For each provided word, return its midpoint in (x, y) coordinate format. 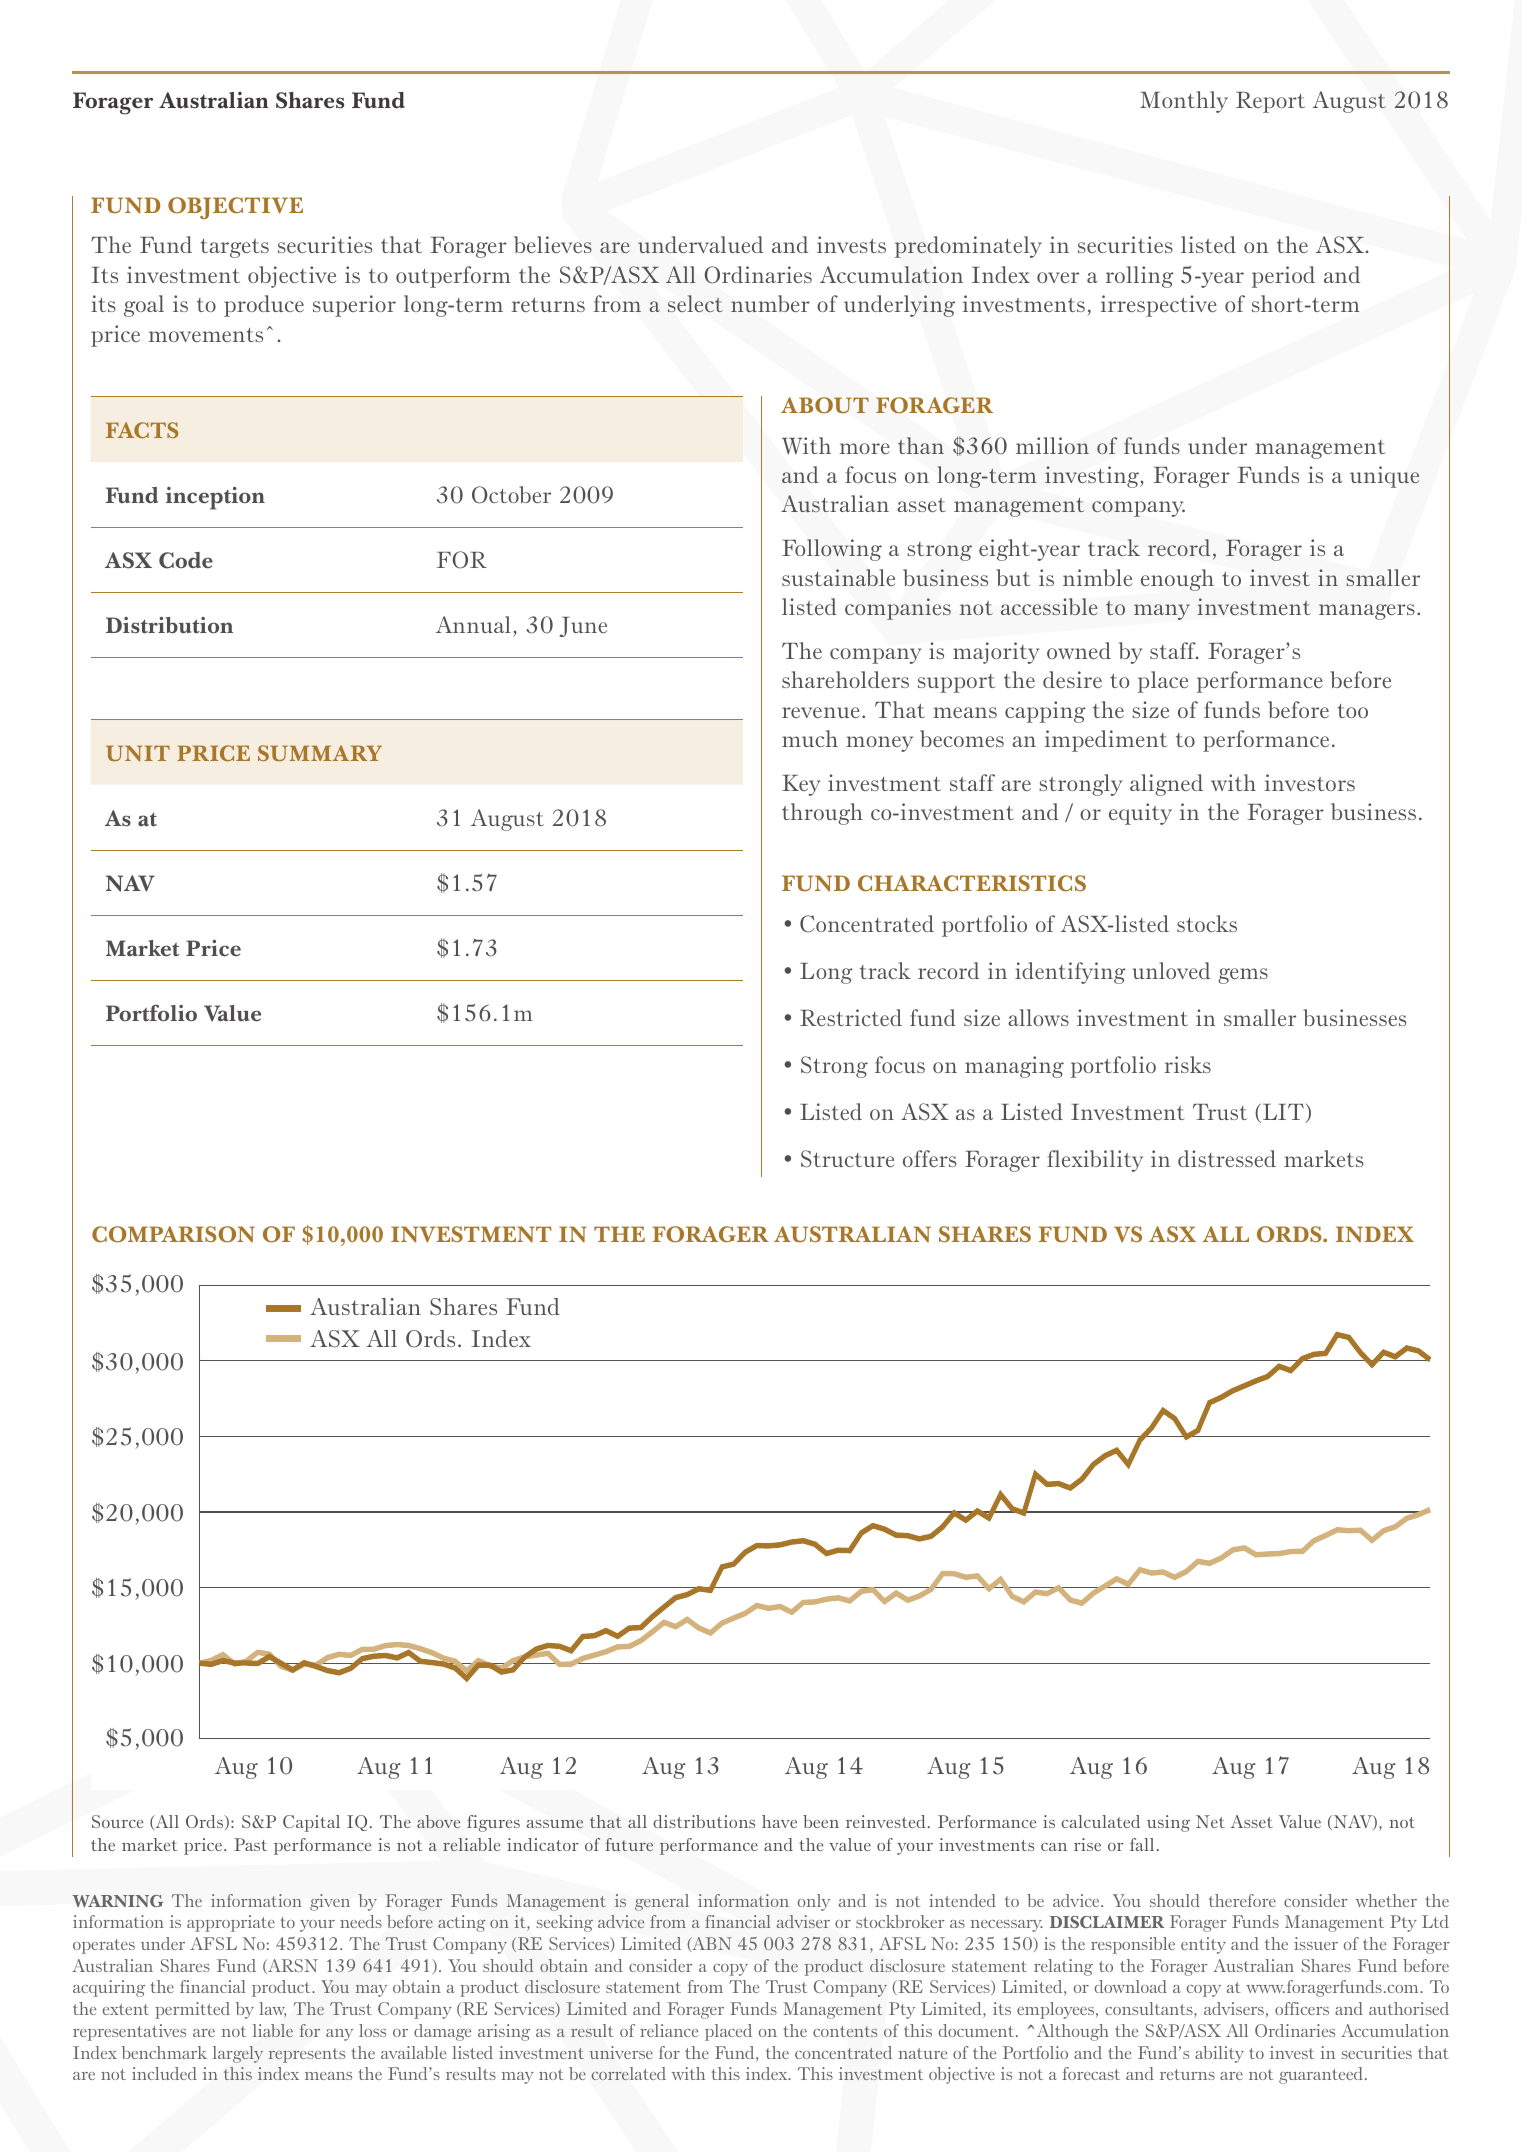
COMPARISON (173, 1234)
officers (1302, 2008)
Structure (847, 1159)
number (770, 303)
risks (1187, 1064)
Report (1270, 102)
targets (235, 248)
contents (845, 2031)
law (272, 2010)
